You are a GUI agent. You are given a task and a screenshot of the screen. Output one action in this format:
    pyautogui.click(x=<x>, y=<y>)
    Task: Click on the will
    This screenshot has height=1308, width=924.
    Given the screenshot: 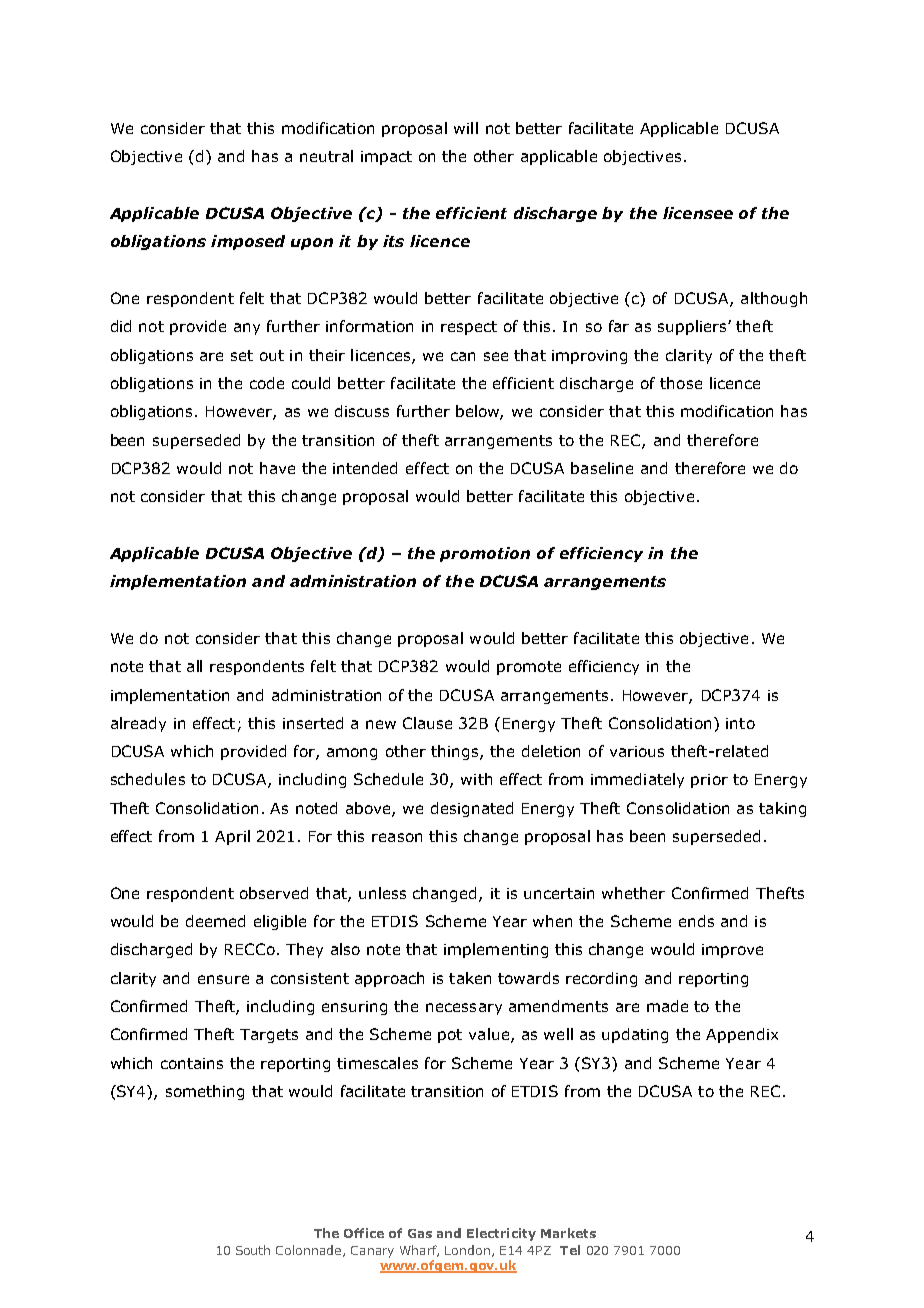 What is the action you would take?
    pyautogui.click(x=466, y=128)
